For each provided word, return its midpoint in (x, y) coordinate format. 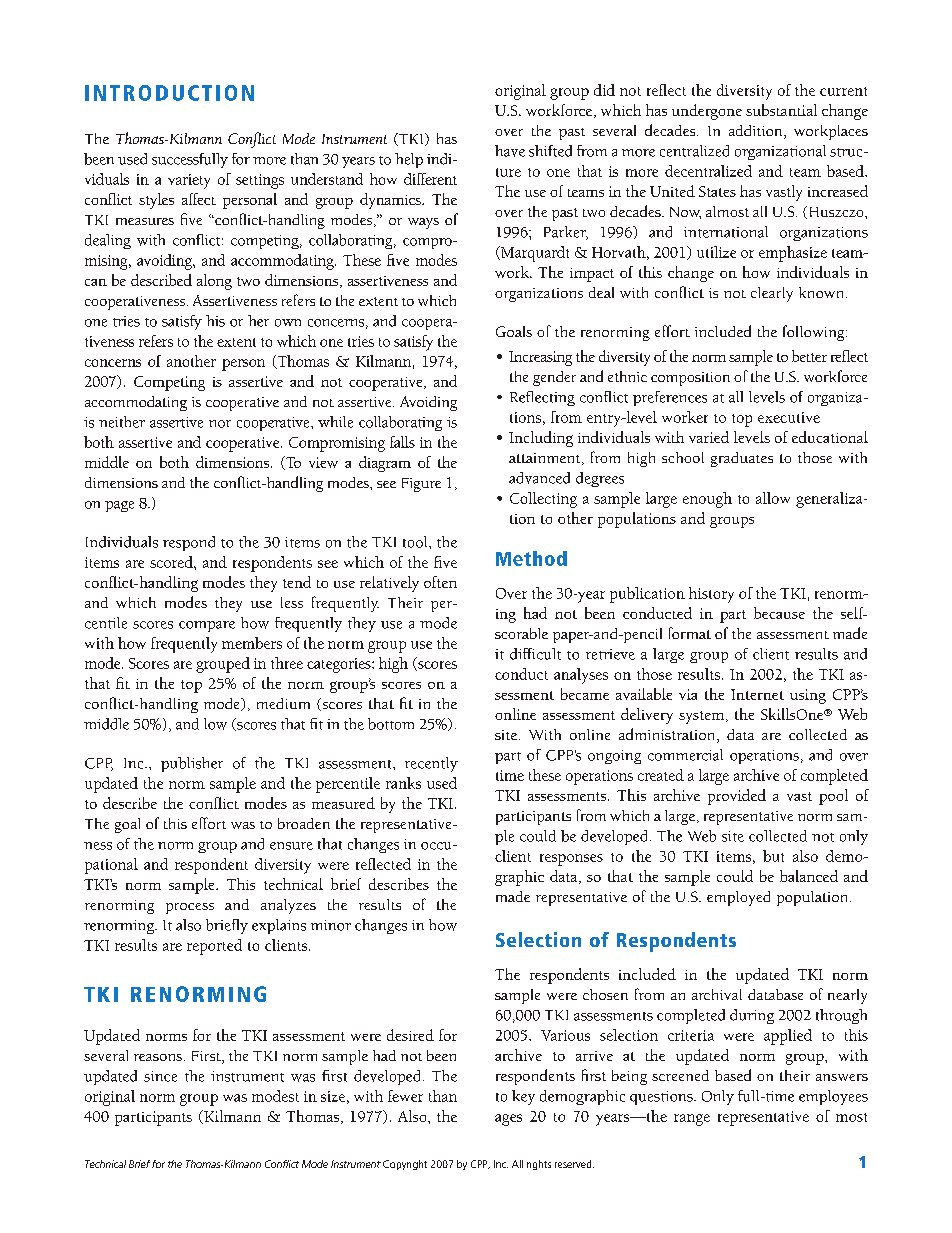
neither (122, 422)
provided (737, 797)
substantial (781, 110)
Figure (421, 485)
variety (189, 181)
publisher (192, 764)
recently (431, 764)
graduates (742, 459)
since (160, 1076)
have (510, 151)
